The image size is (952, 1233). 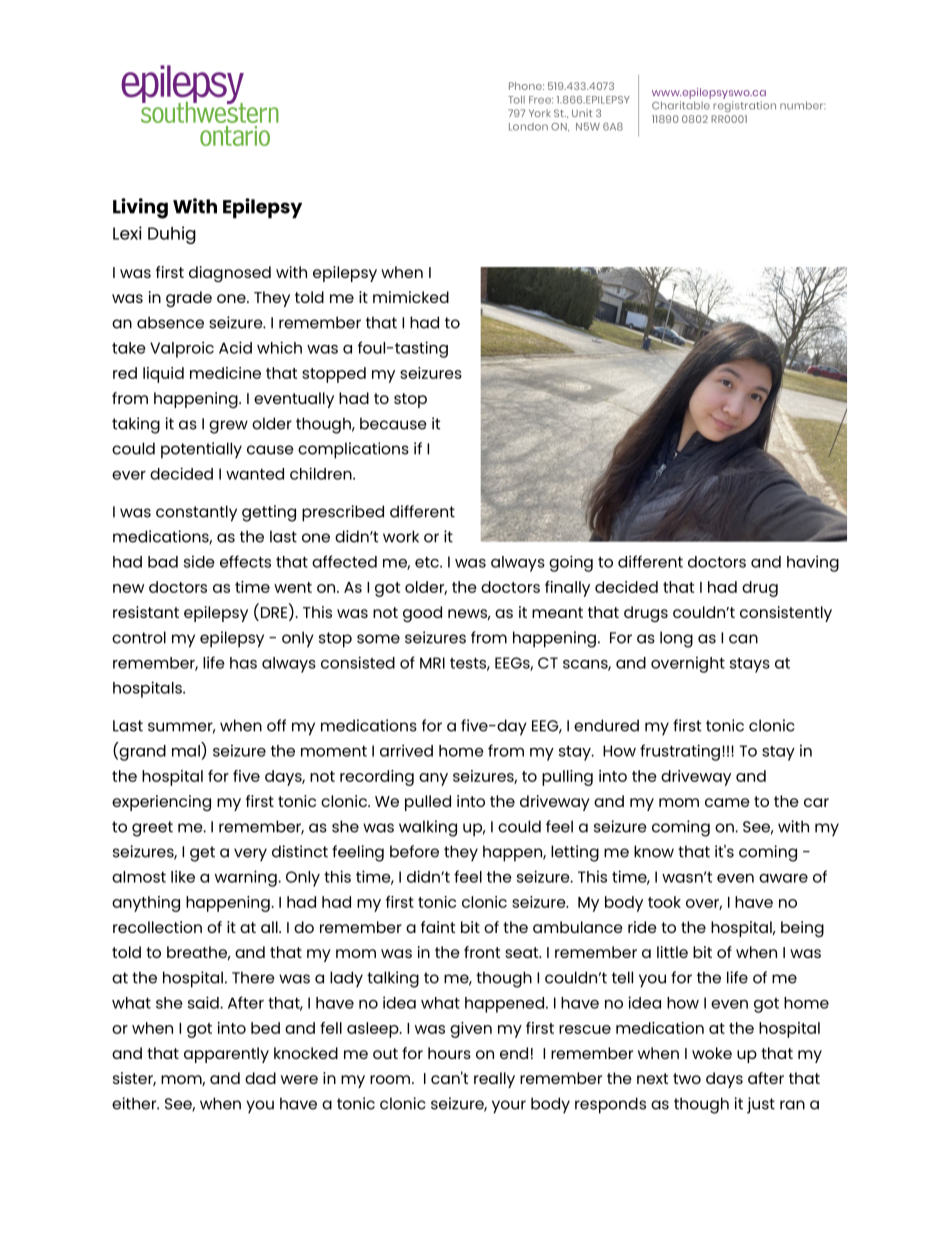 What do you see at coordinates (183, 876) in the screenshot?
I see `like` at bounding box center [183, 876].
